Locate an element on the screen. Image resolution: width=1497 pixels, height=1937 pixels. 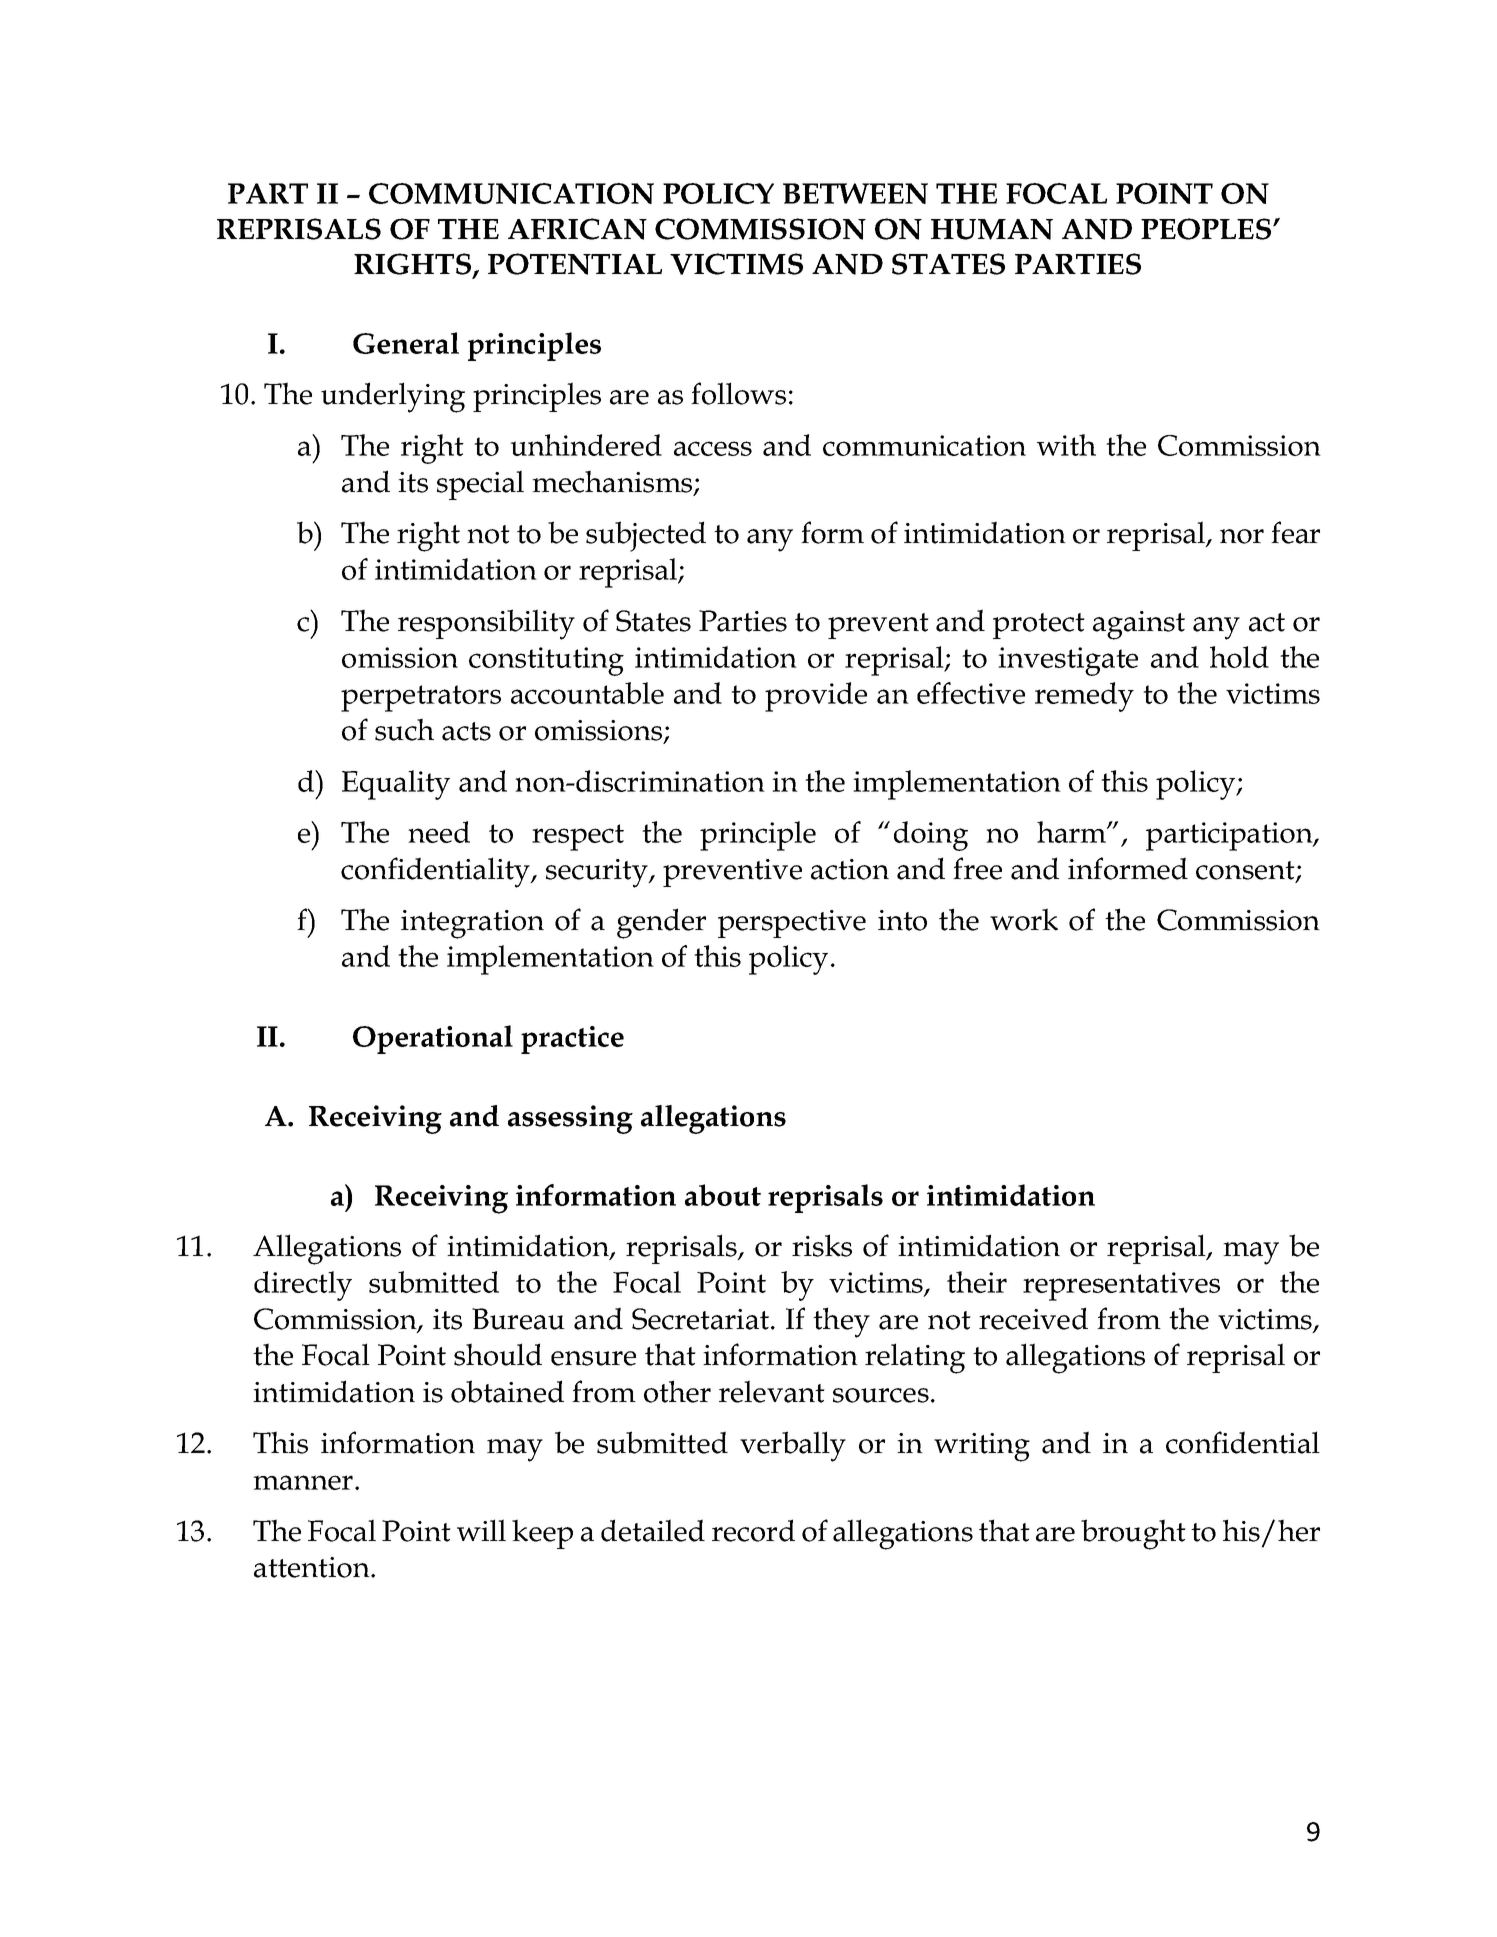
BETWEEN is located at coordinates (855, 193).
